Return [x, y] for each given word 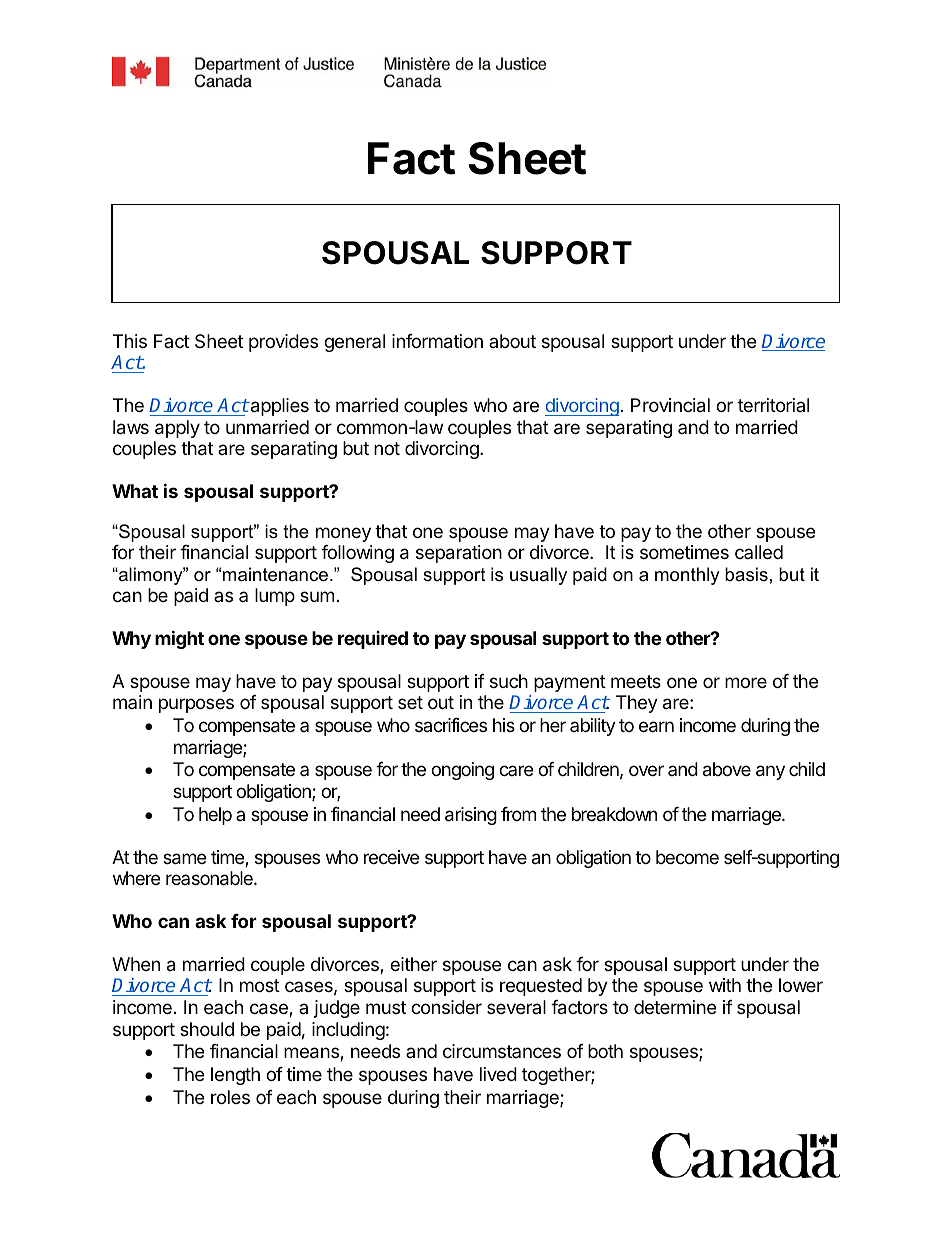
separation [459, 554]
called [759, 552]
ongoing [462, 771]
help [215, 816]
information [437, 341]
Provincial [670, 405]
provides [283, 343]
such [509, 681]
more [746, 682]
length [235, 1076]
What [135, 491]
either [413, 964]
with [725, 985]
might [179, 639]
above [727, 769]
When [136, 964]
